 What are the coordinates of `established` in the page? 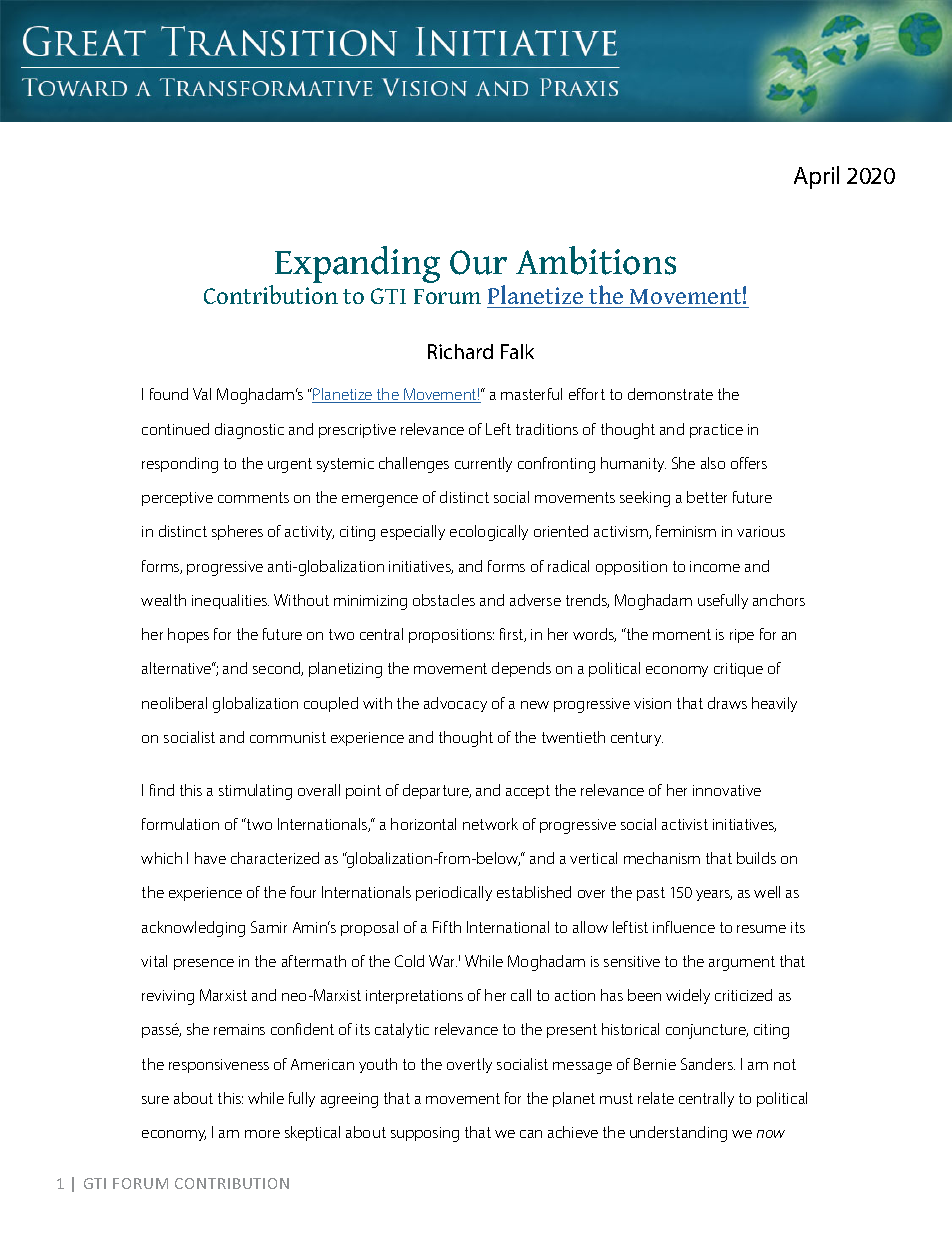 It's located at (534, 892).
